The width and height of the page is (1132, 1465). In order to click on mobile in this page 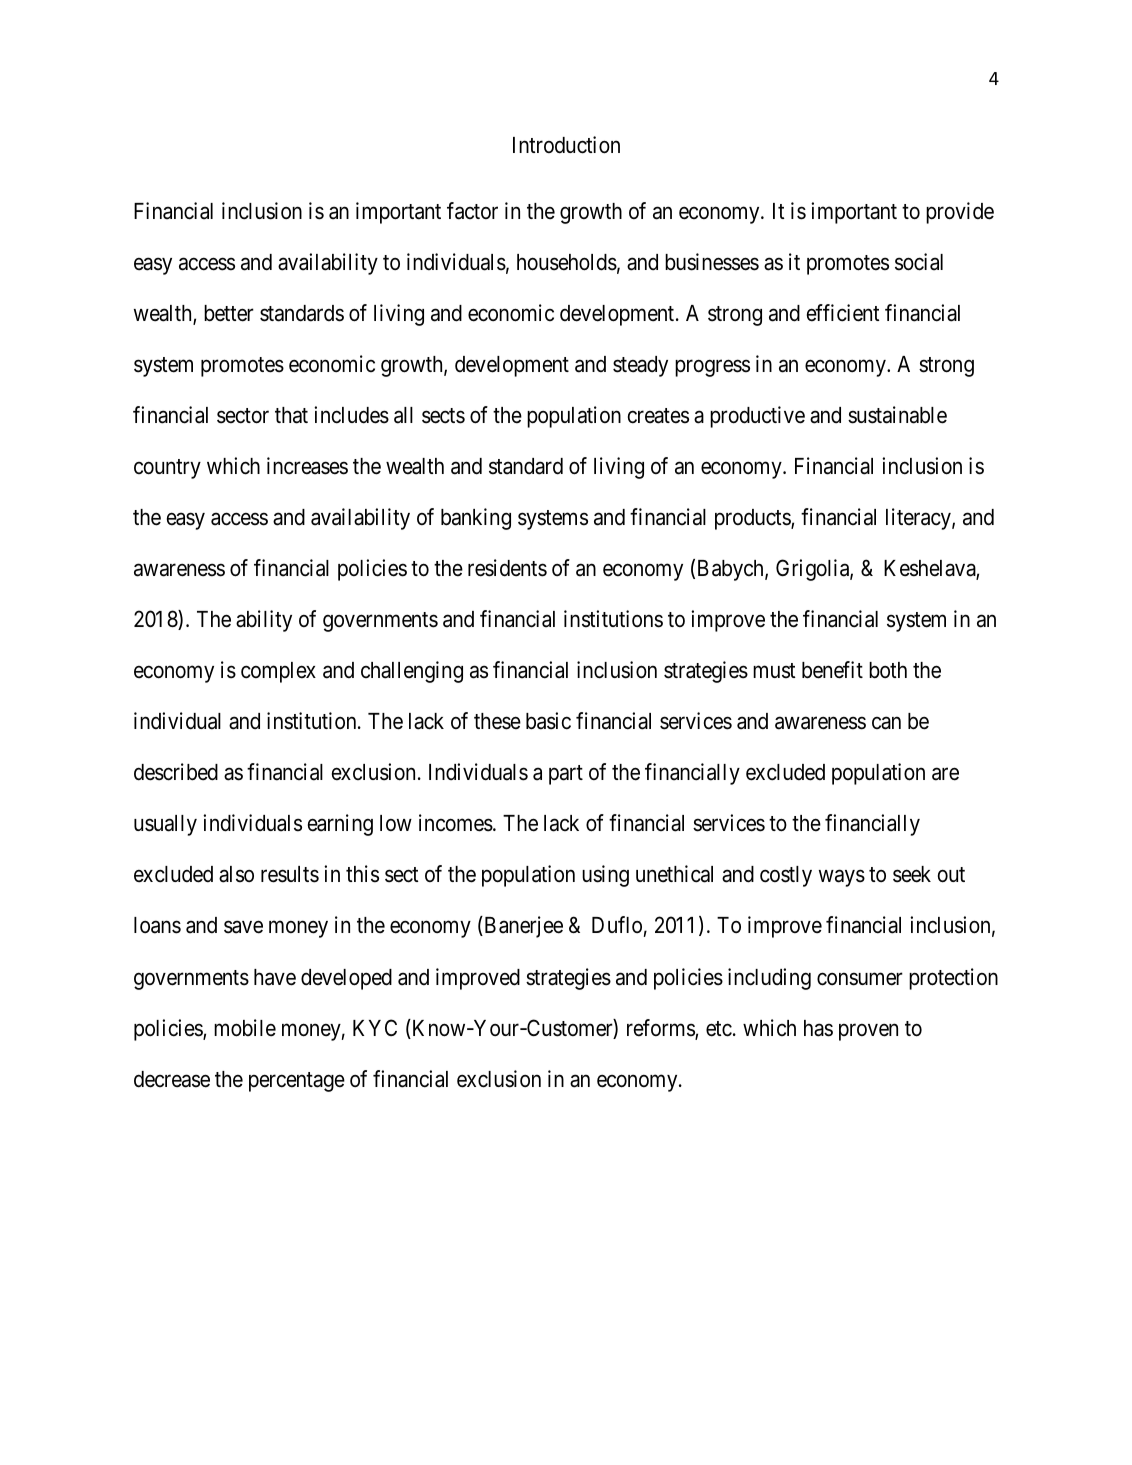, I will do `click(245, 1028)`.
